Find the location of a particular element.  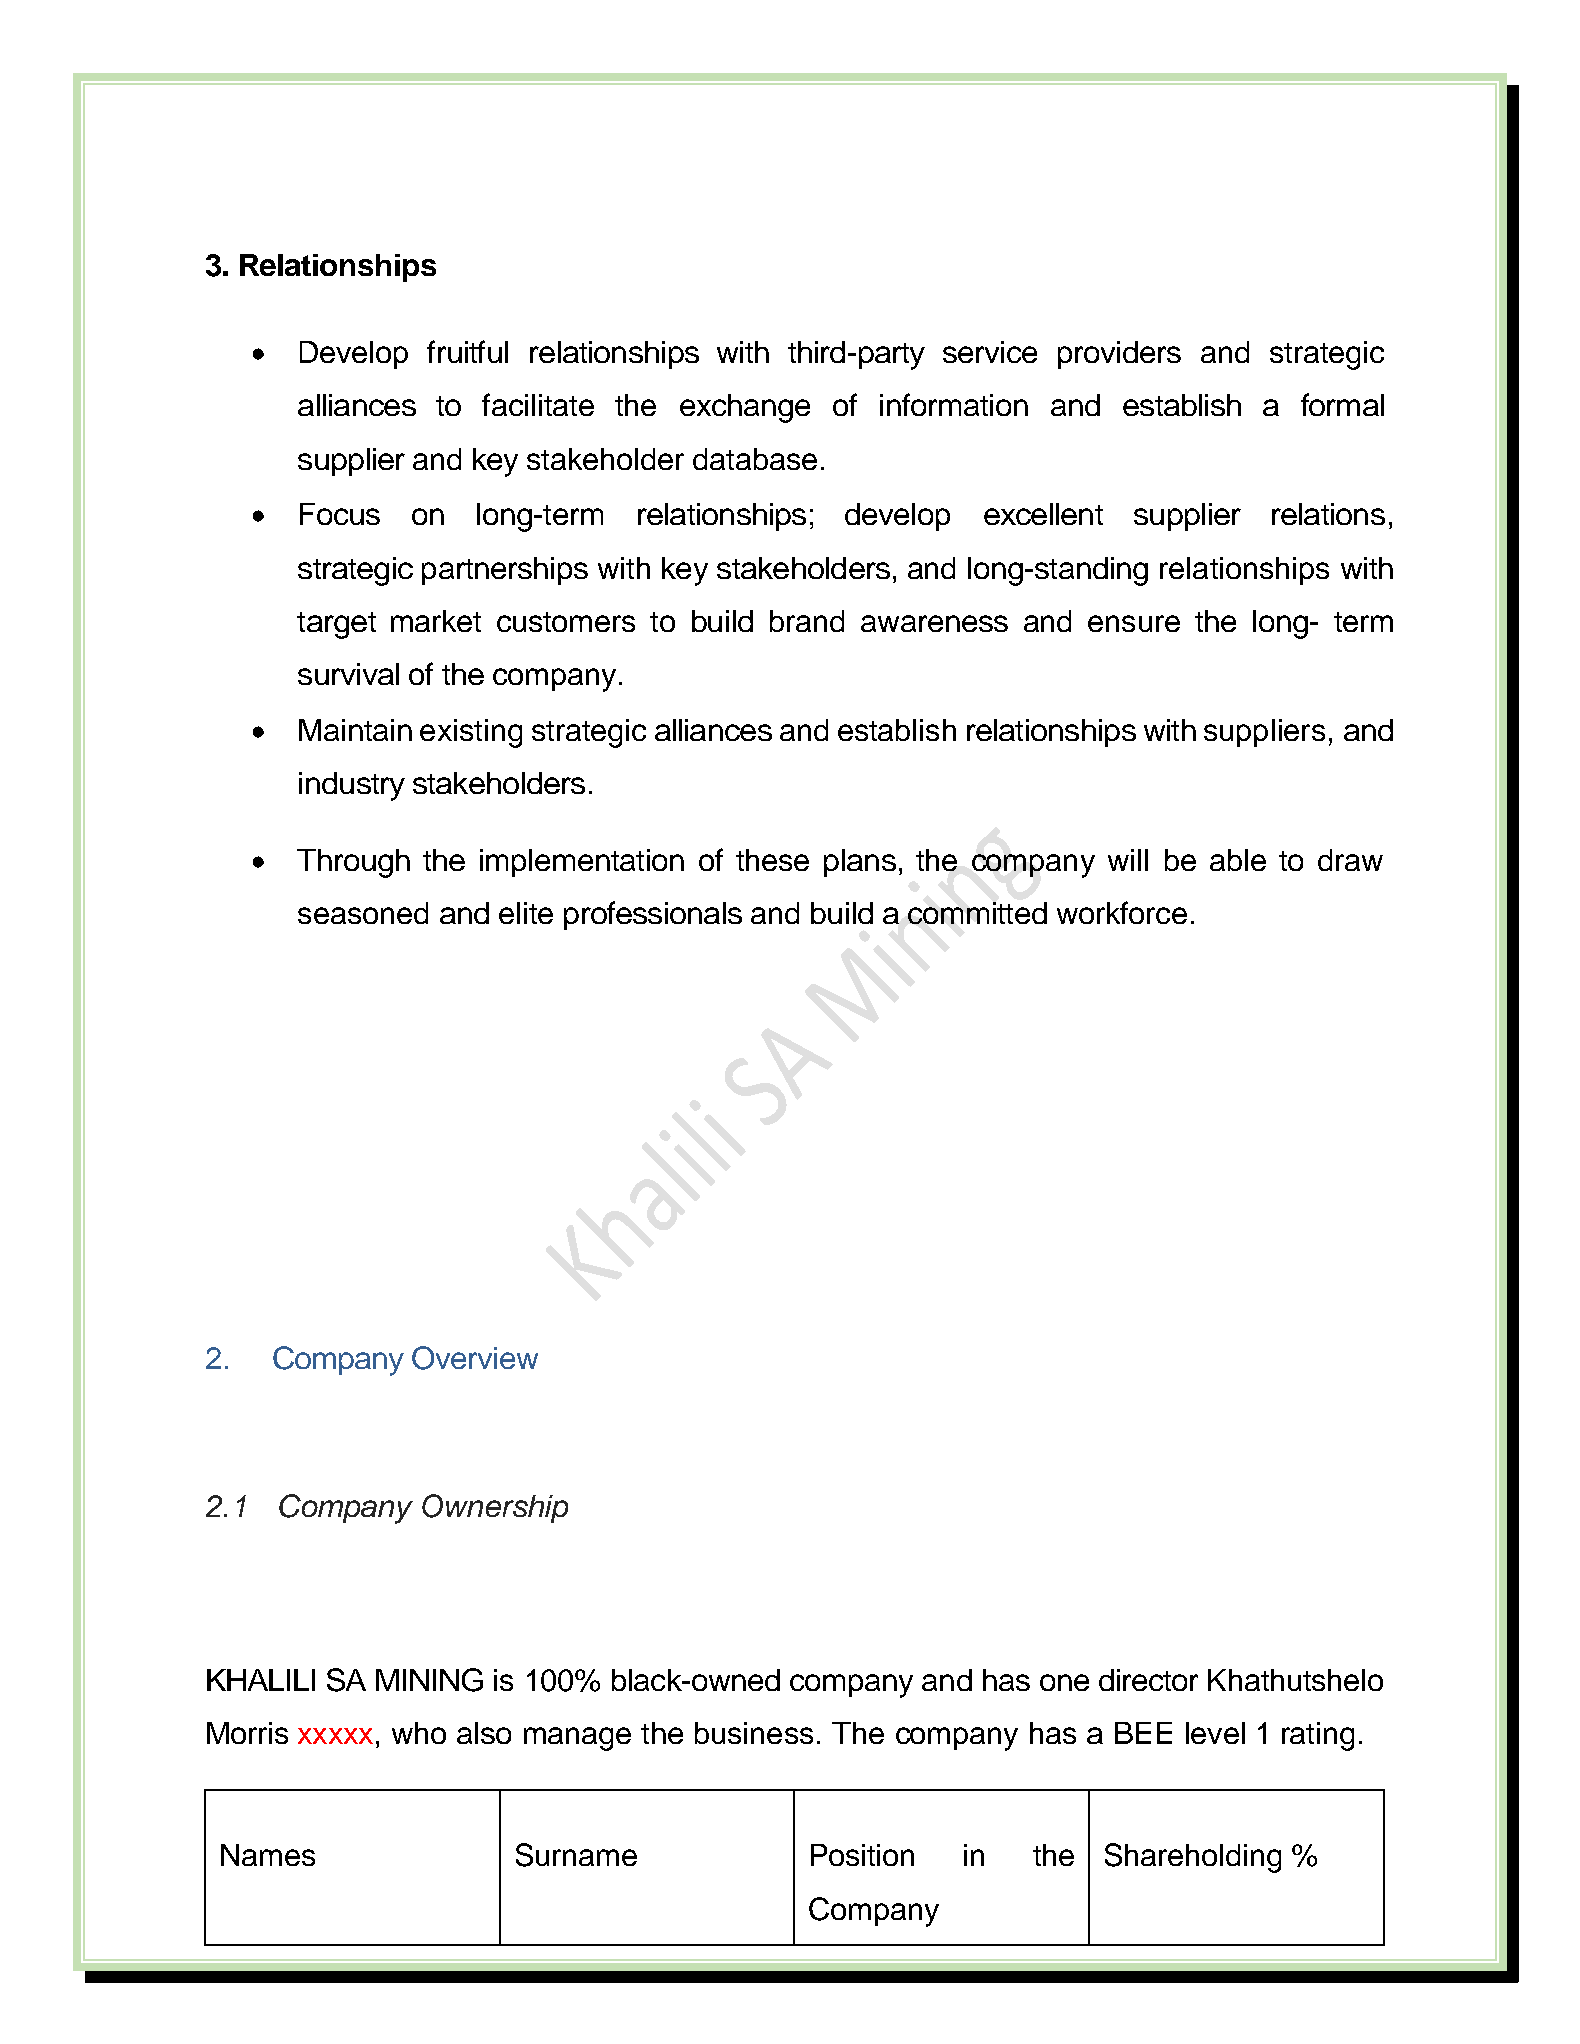

these is located at coordinates (772, 860).
